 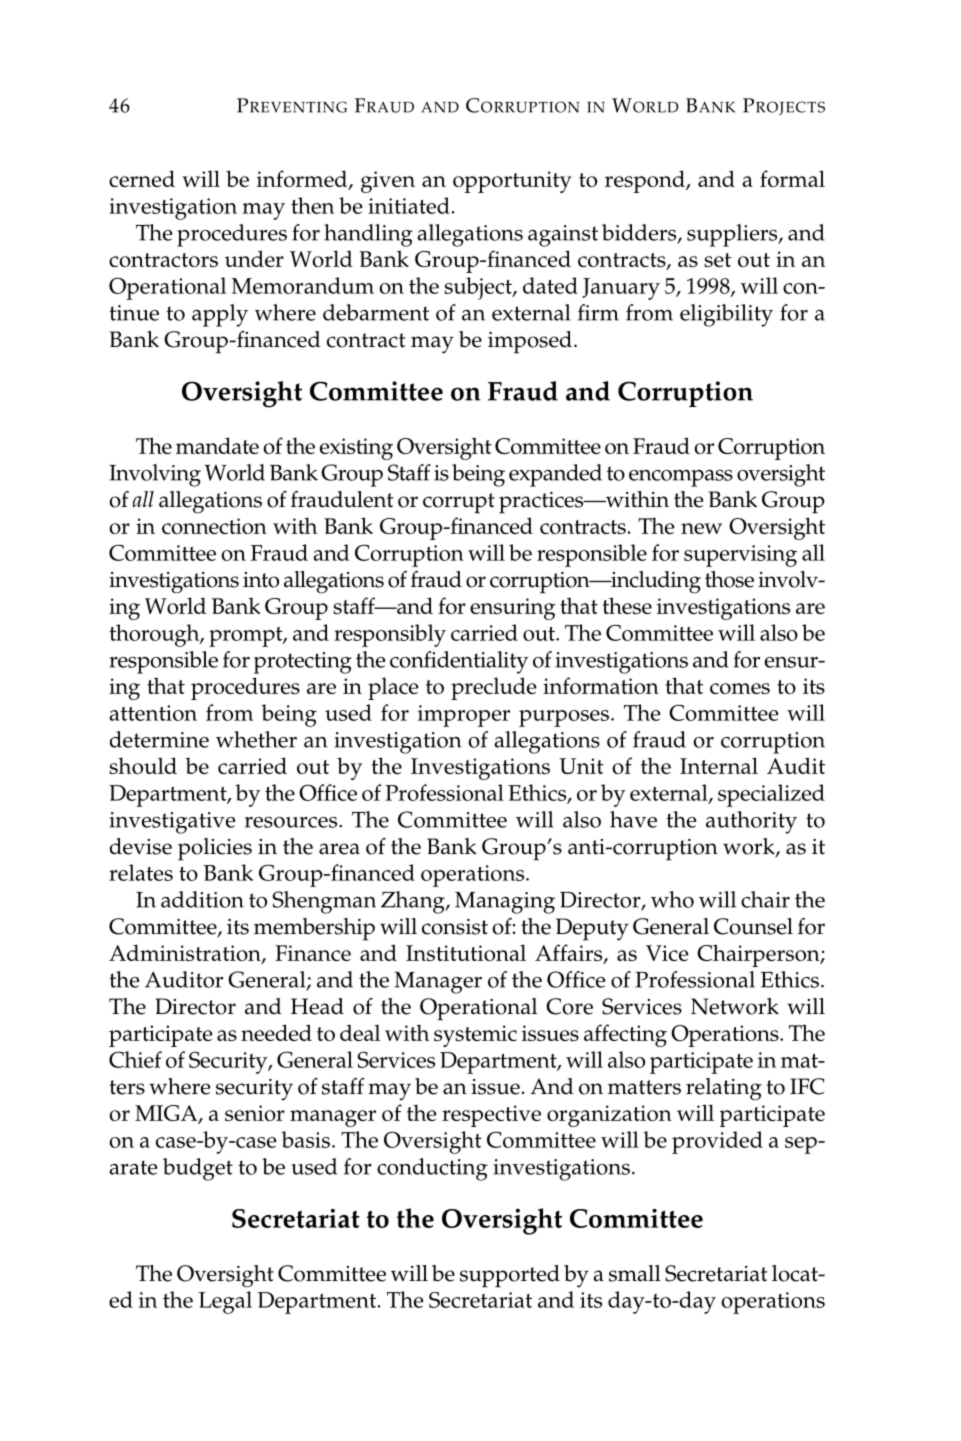 I want to click on initiated, so click(x=409, y=205).
